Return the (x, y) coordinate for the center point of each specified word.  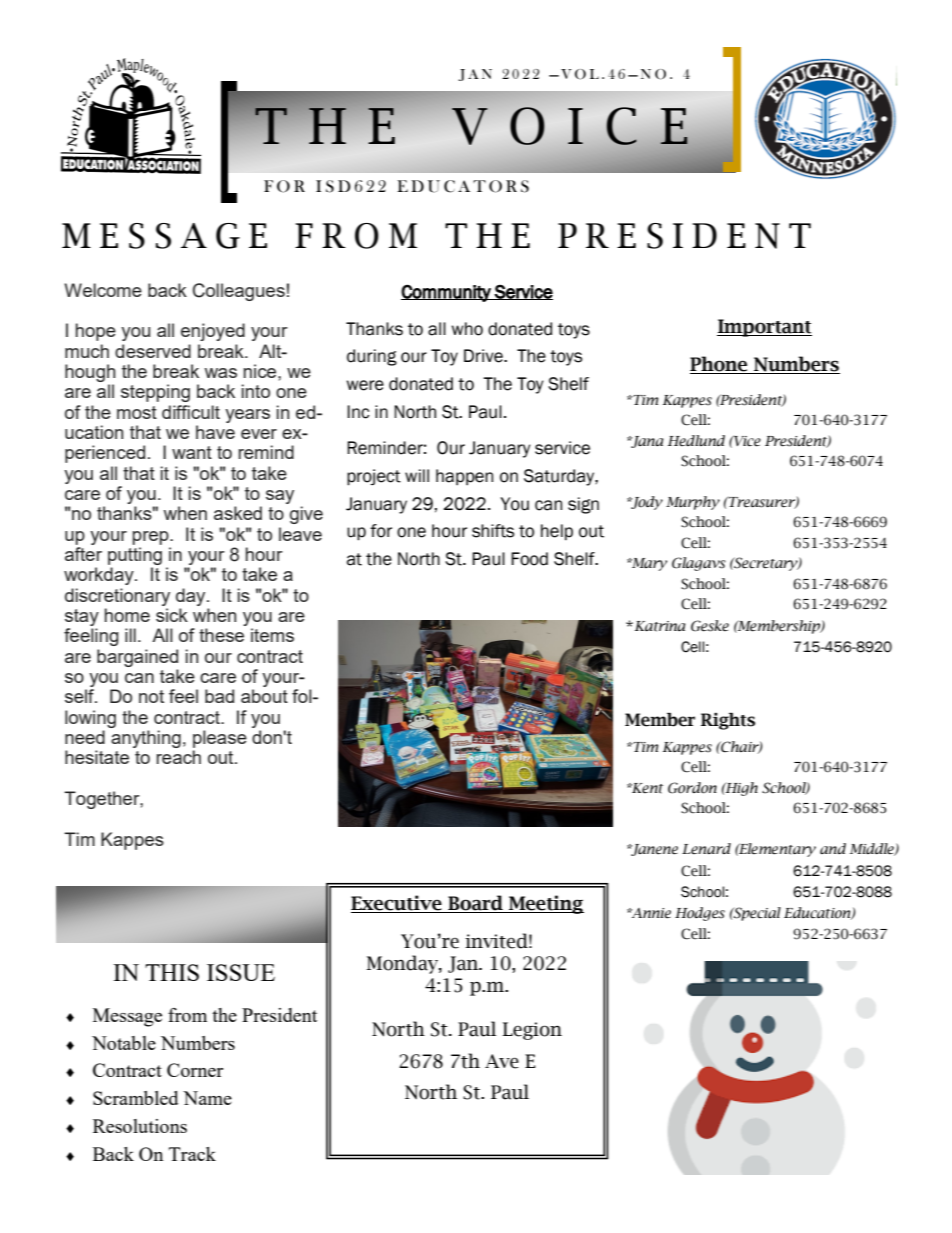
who (467, 329)
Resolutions (140, 1126)
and (833, 848)
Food (529, 559)
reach (178, 757)
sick (172, 615)
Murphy (693, 503)
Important (764, 328)
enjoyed (213, 332)
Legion (532, 1031)
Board (475, 904)
